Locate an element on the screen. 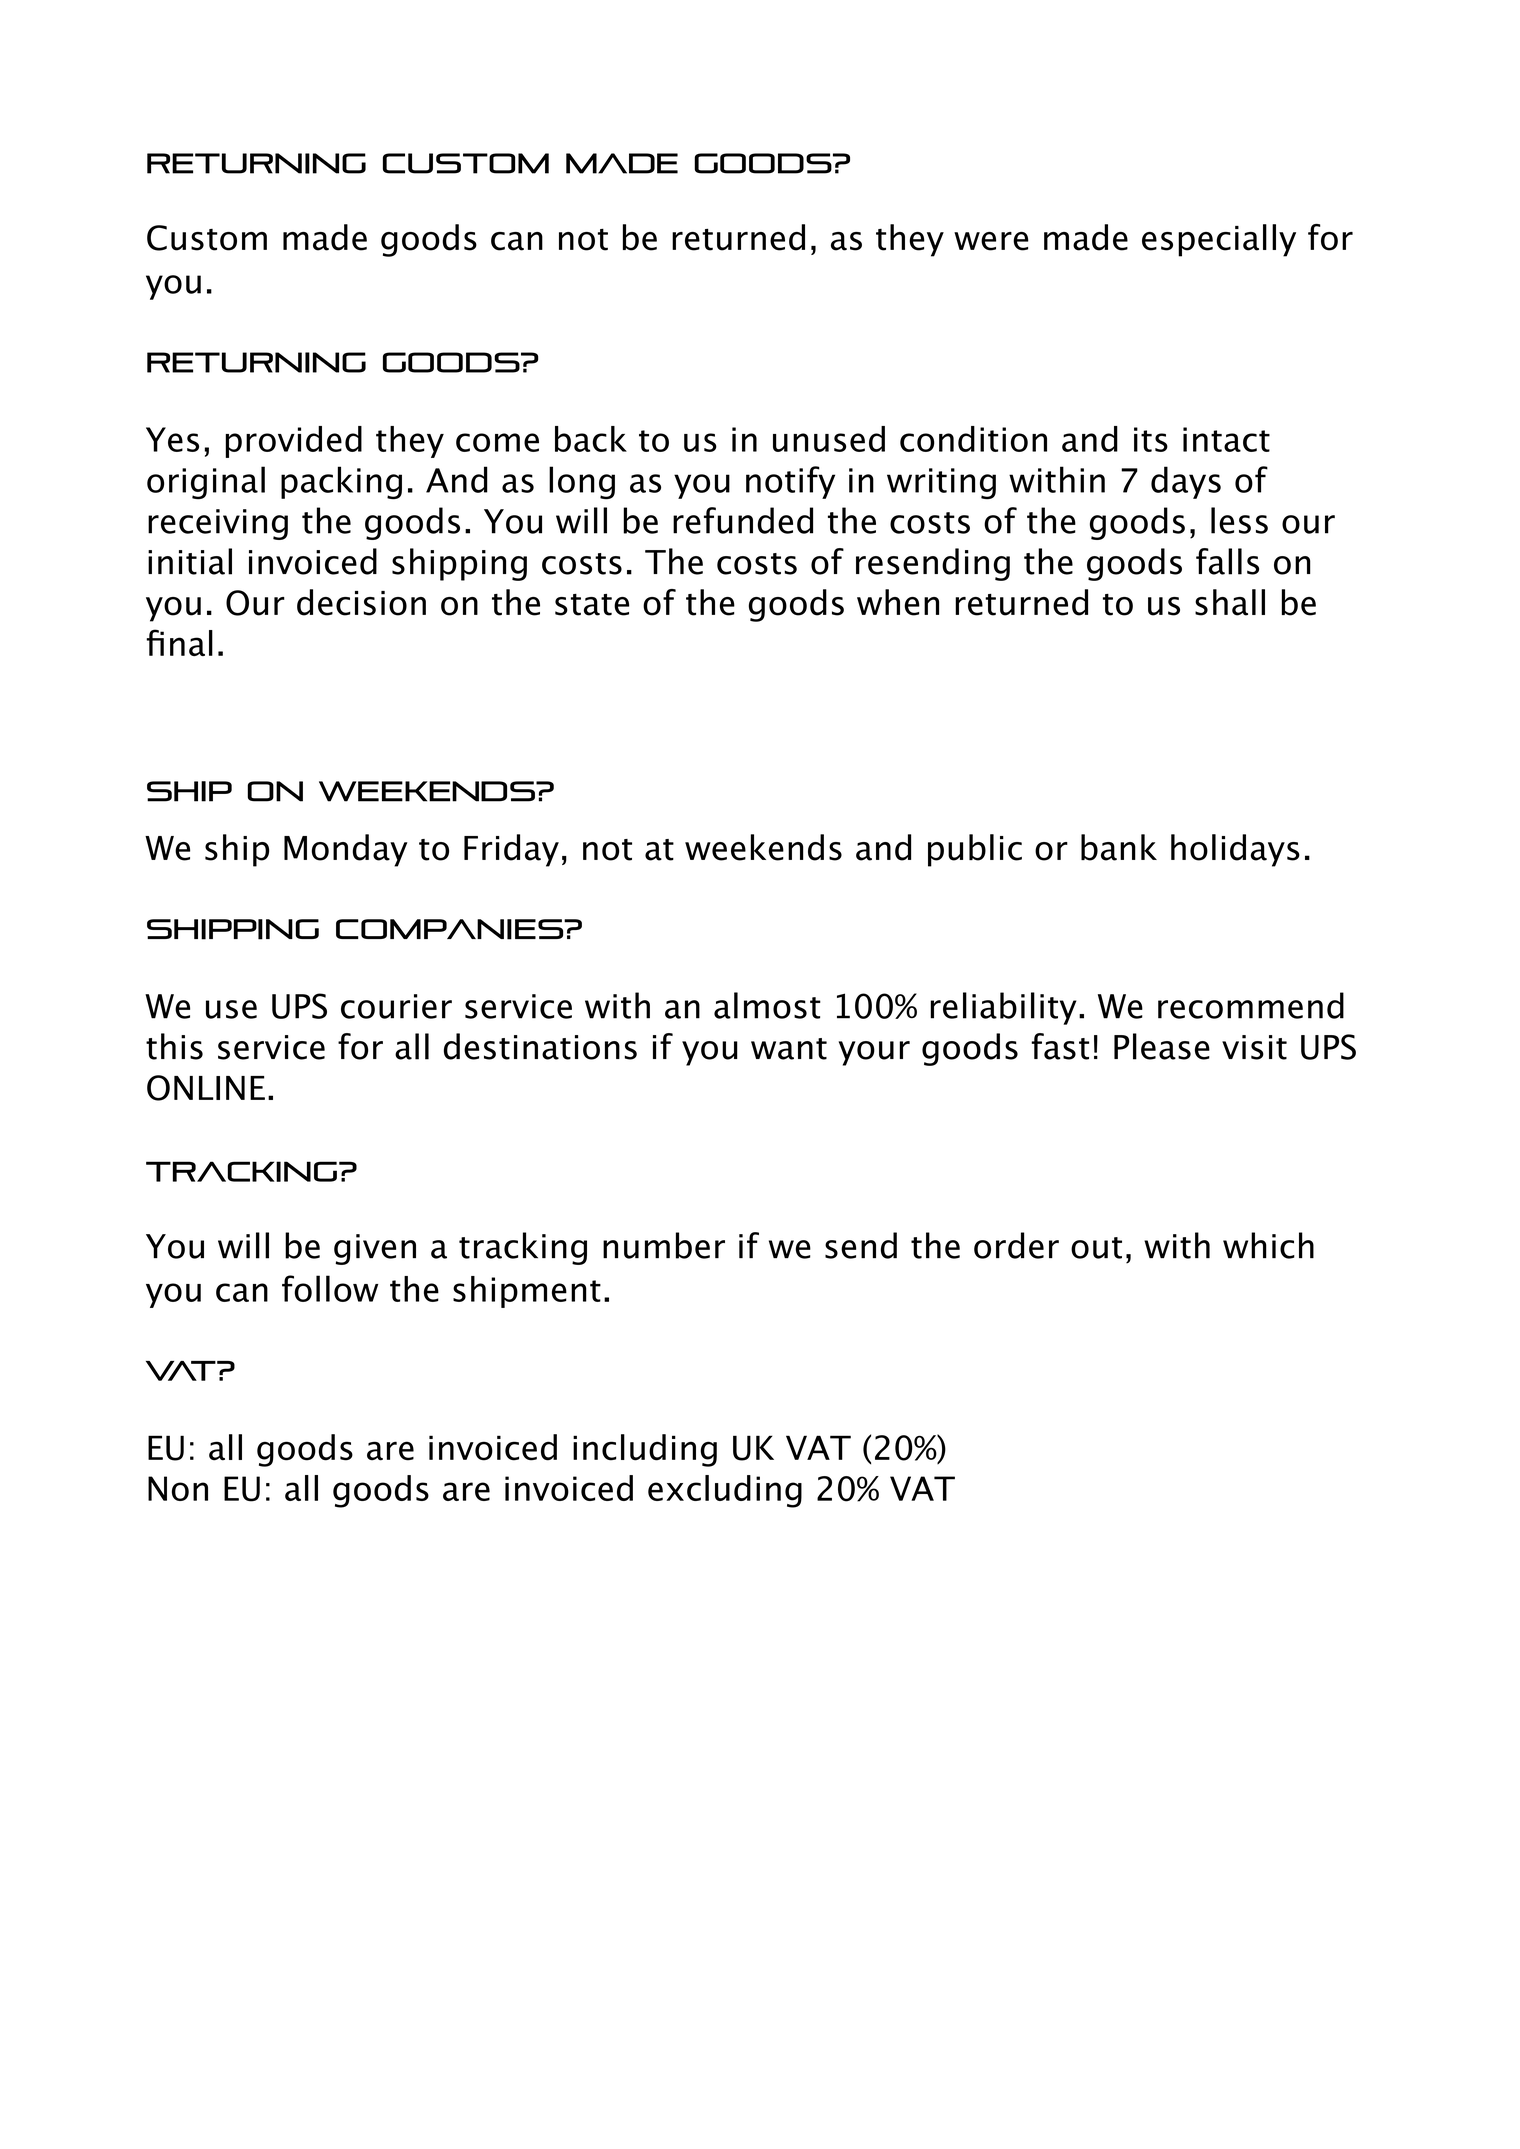 The width and height of the screenshot is (1520, 2149). bank is located at coordinates (1119, 847).
